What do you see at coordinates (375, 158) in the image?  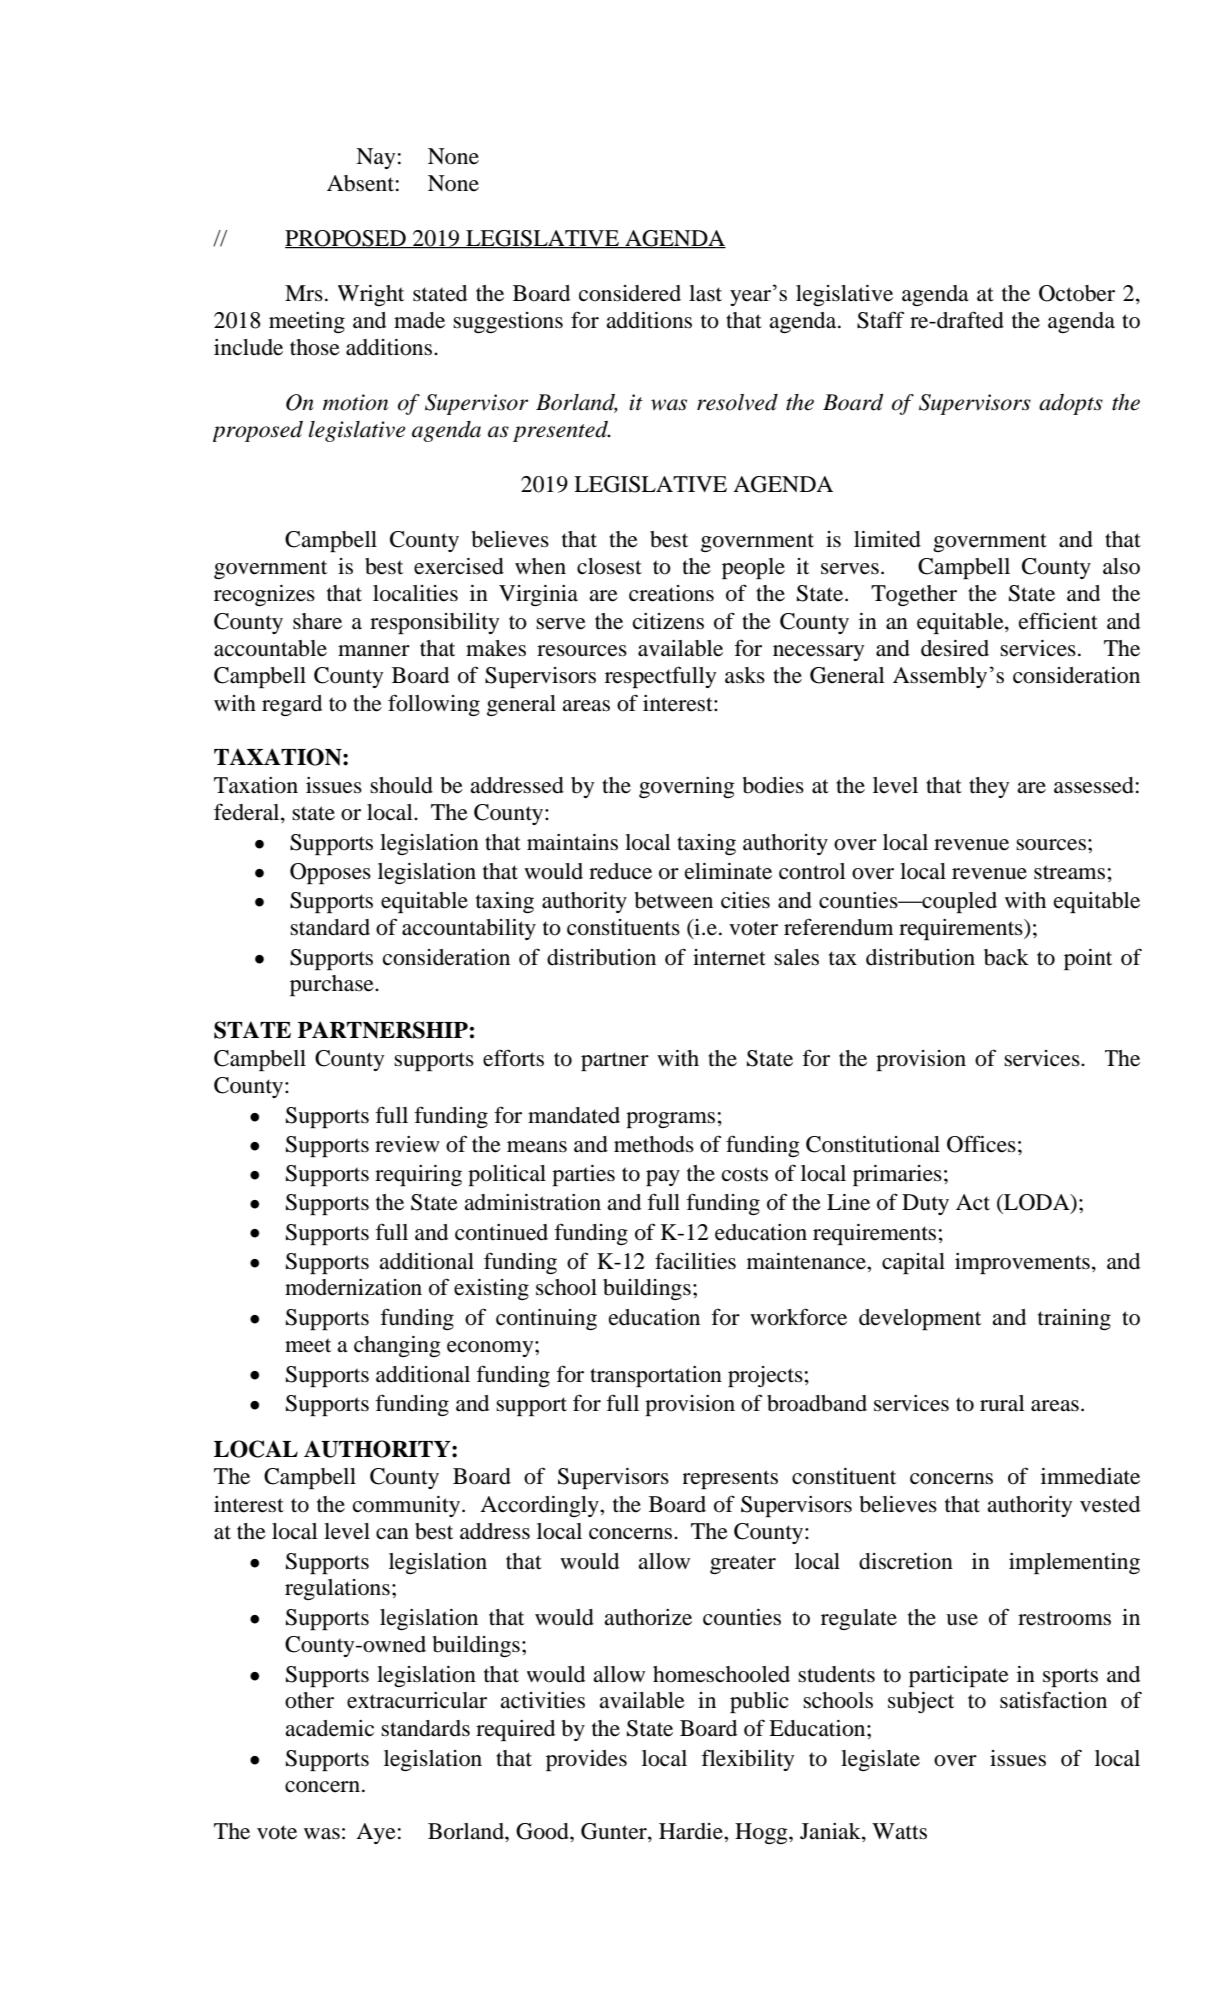 I see `Nay` at bounding box center [375, 158].
